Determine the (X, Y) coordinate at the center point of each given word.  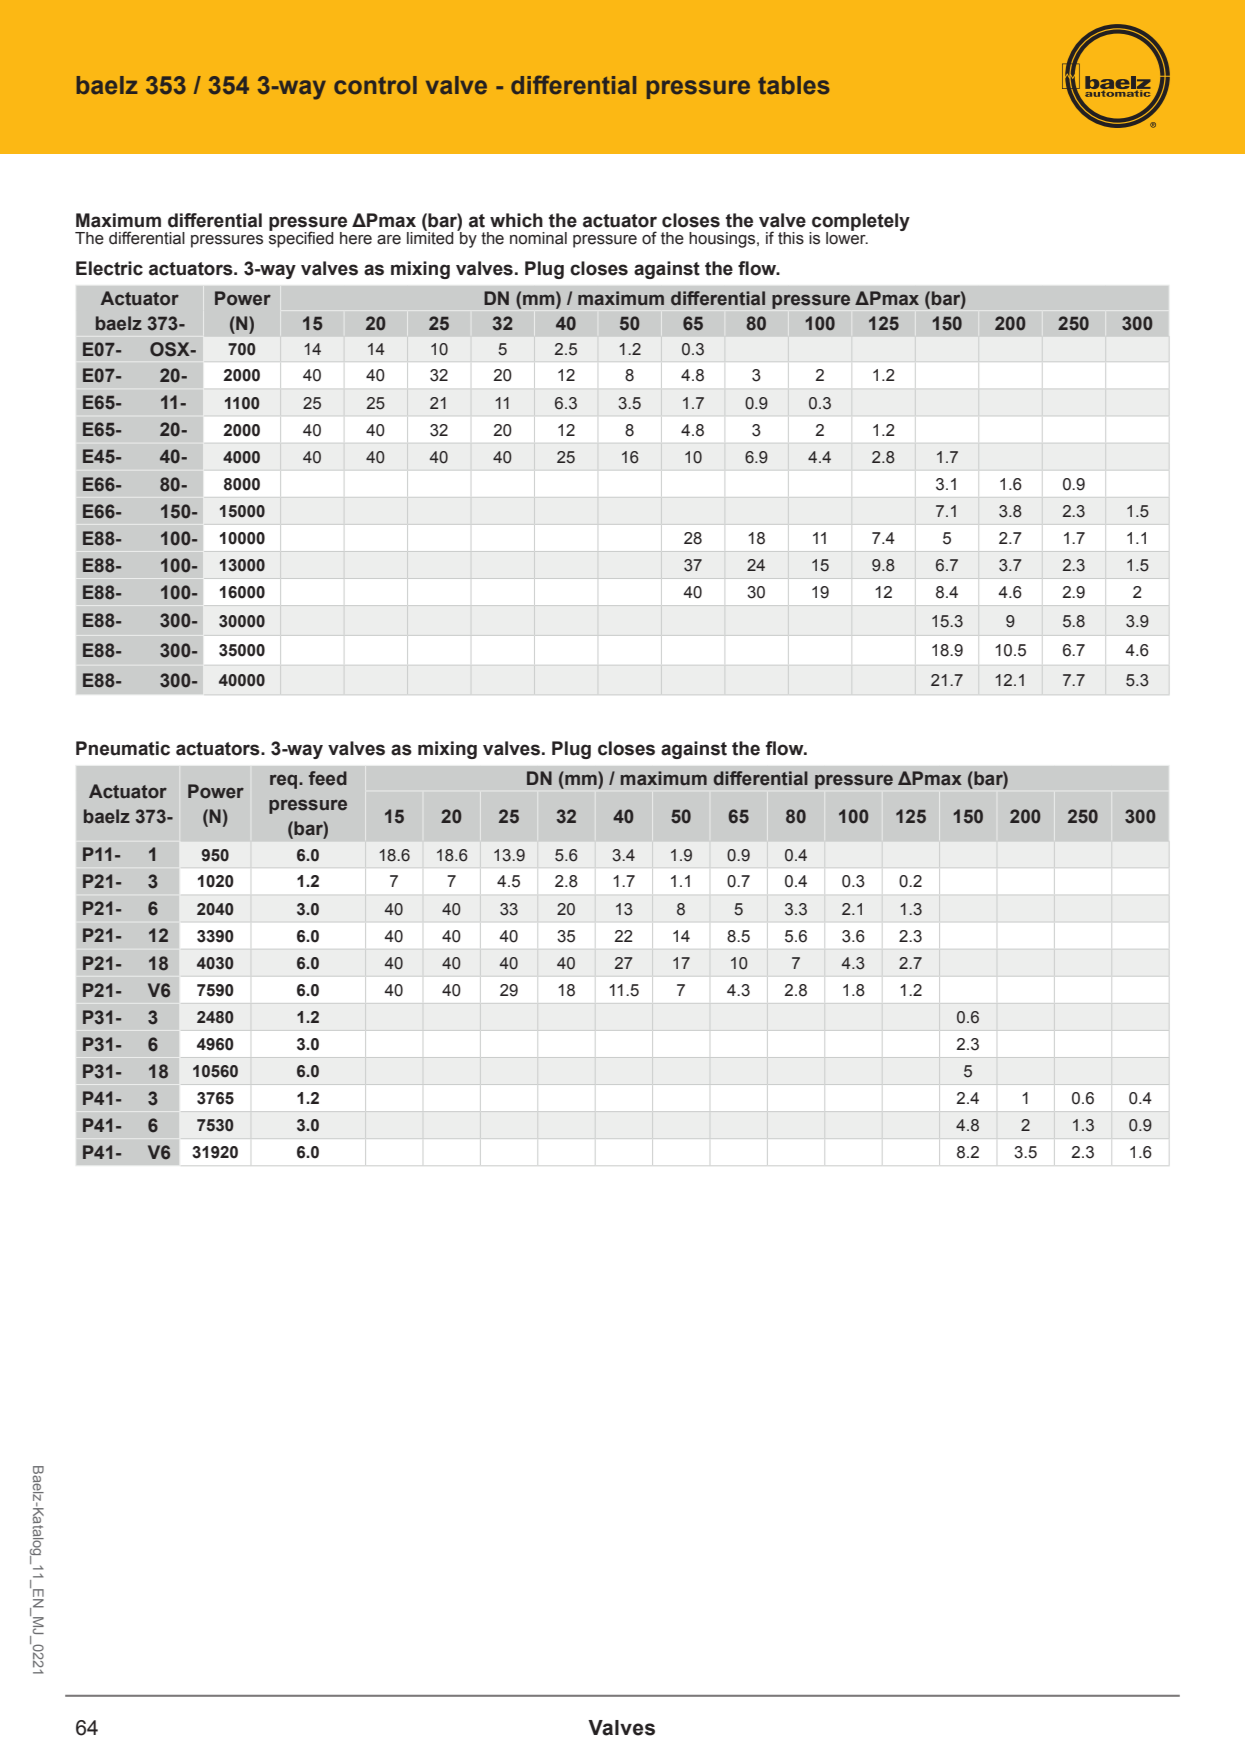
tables (794, 85)
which (516, 220)
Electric (109, 268)
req (285, 781)
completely (860, 223)
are (389, 240)
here (356, 238)
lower (847, 237)
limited (430, 237)
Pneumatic (123, 748)
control (375, 85)
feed (328, 778)
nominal (538, 238)
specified (301, 238)
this (791, 238)
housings (723, 240)
